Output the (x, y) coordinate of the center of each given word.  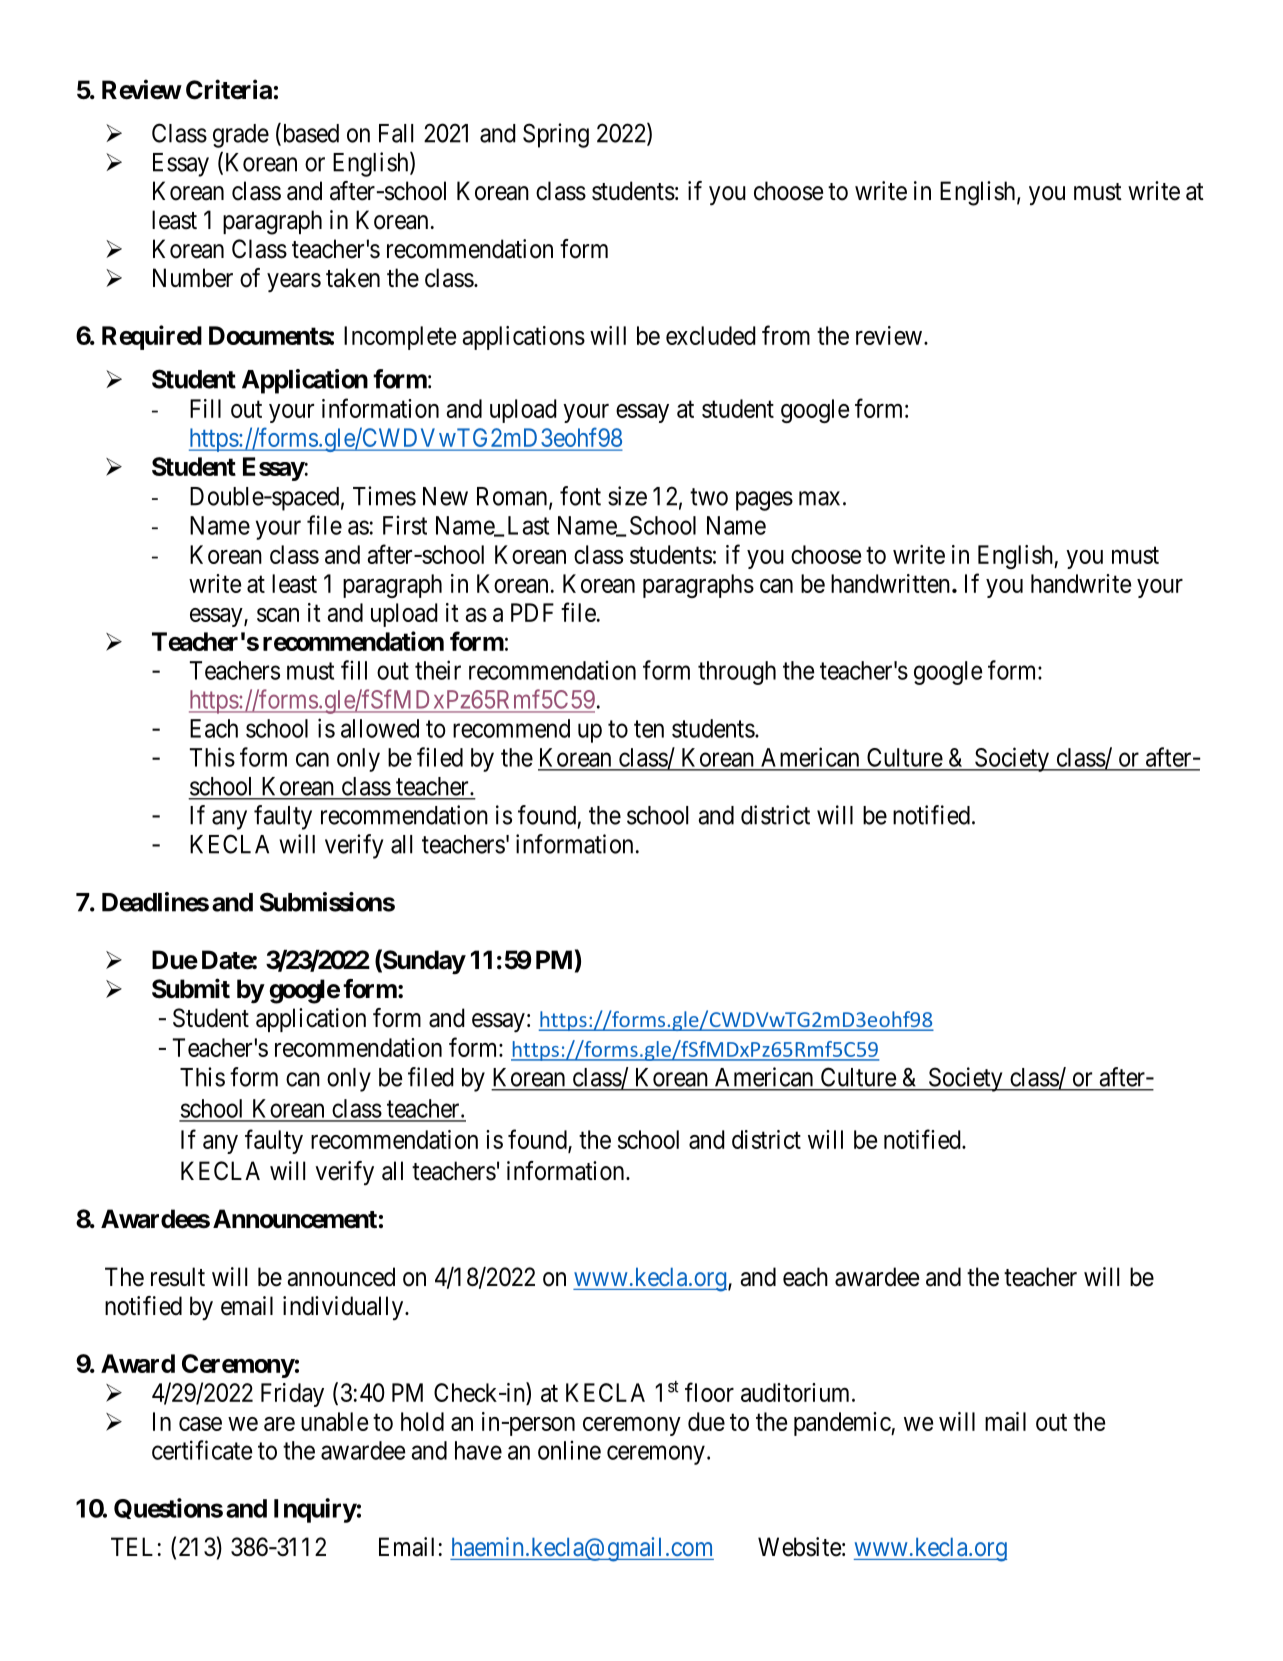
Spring (556, 135)
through (737, 673)
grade (241, 136)
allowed (380, 728)
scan (278, 615)
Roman (513, 497)
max (819, 498)
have (478, 1450)
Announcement (295, 1219)
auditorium (797, 1392)
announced (341, 1277)
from (786, 335)
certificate (202, 1450)
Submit (191, 988)
